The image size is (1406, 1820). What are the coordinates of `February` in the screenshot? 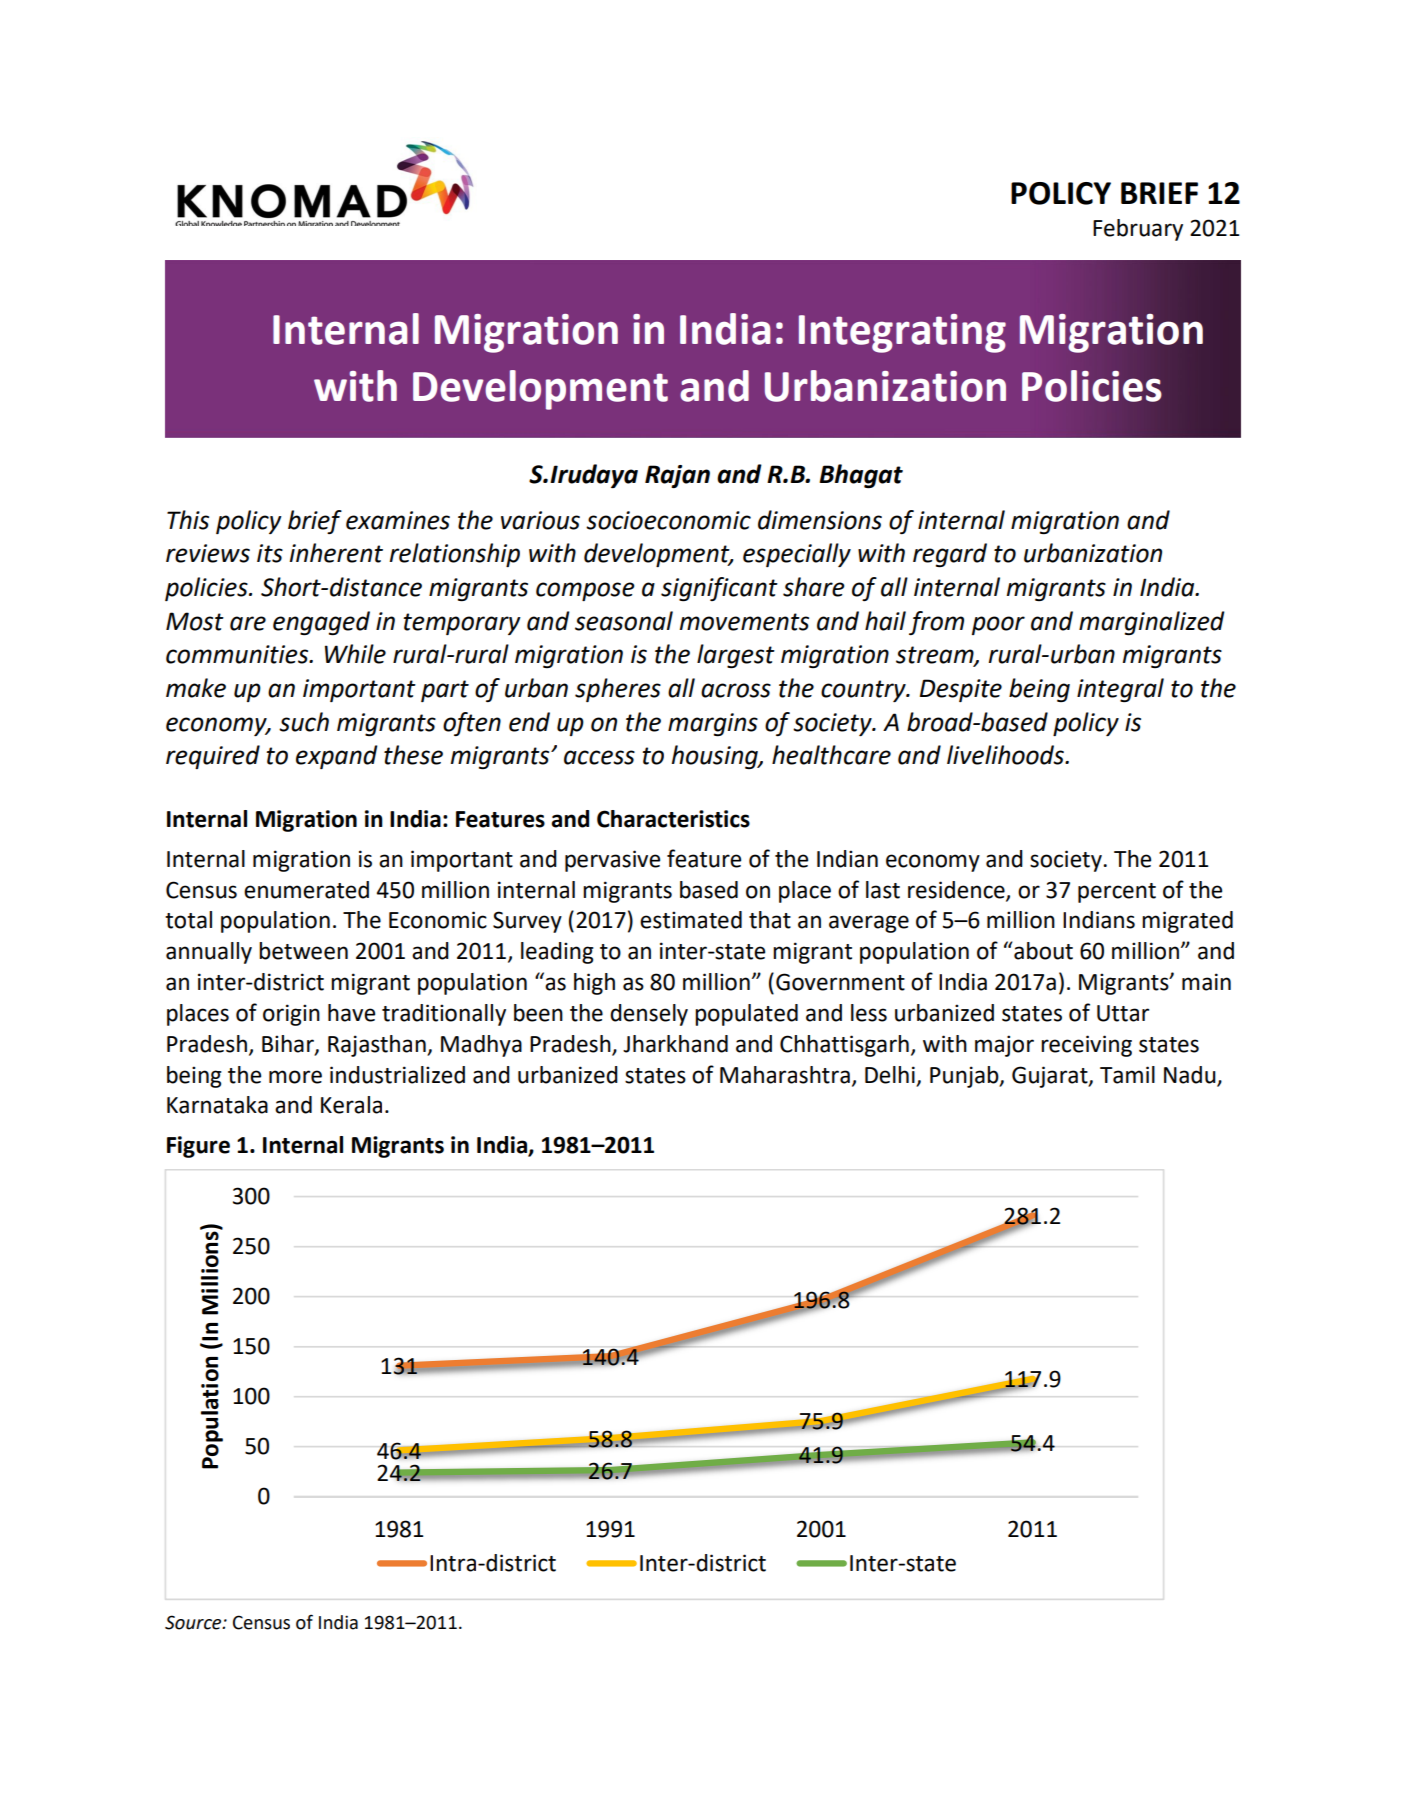 It's located at (1138, 230).
